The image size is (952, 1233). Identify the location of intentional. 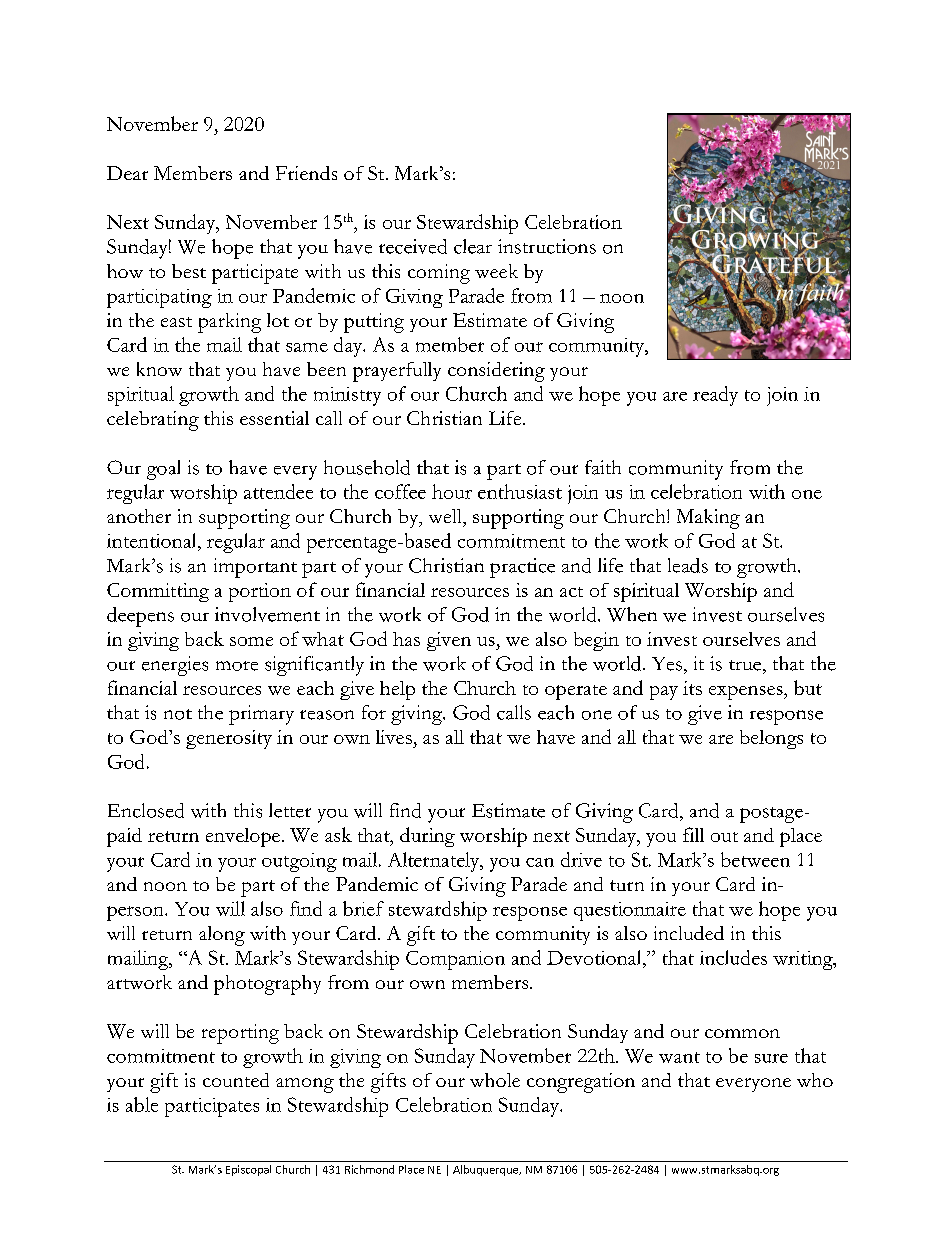
(153, 540).
